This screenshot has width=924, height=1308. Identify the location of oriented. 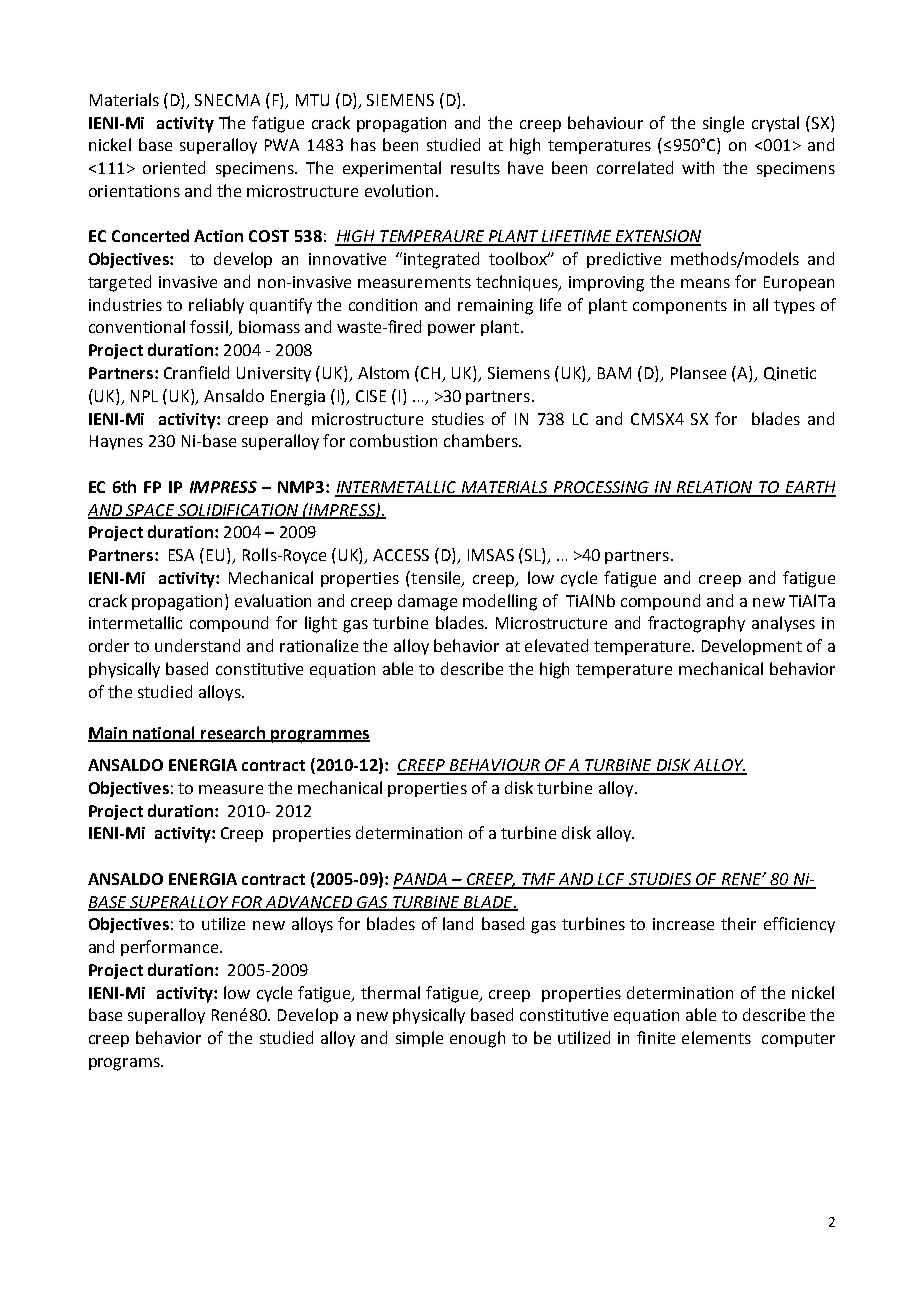
(174, 167).
